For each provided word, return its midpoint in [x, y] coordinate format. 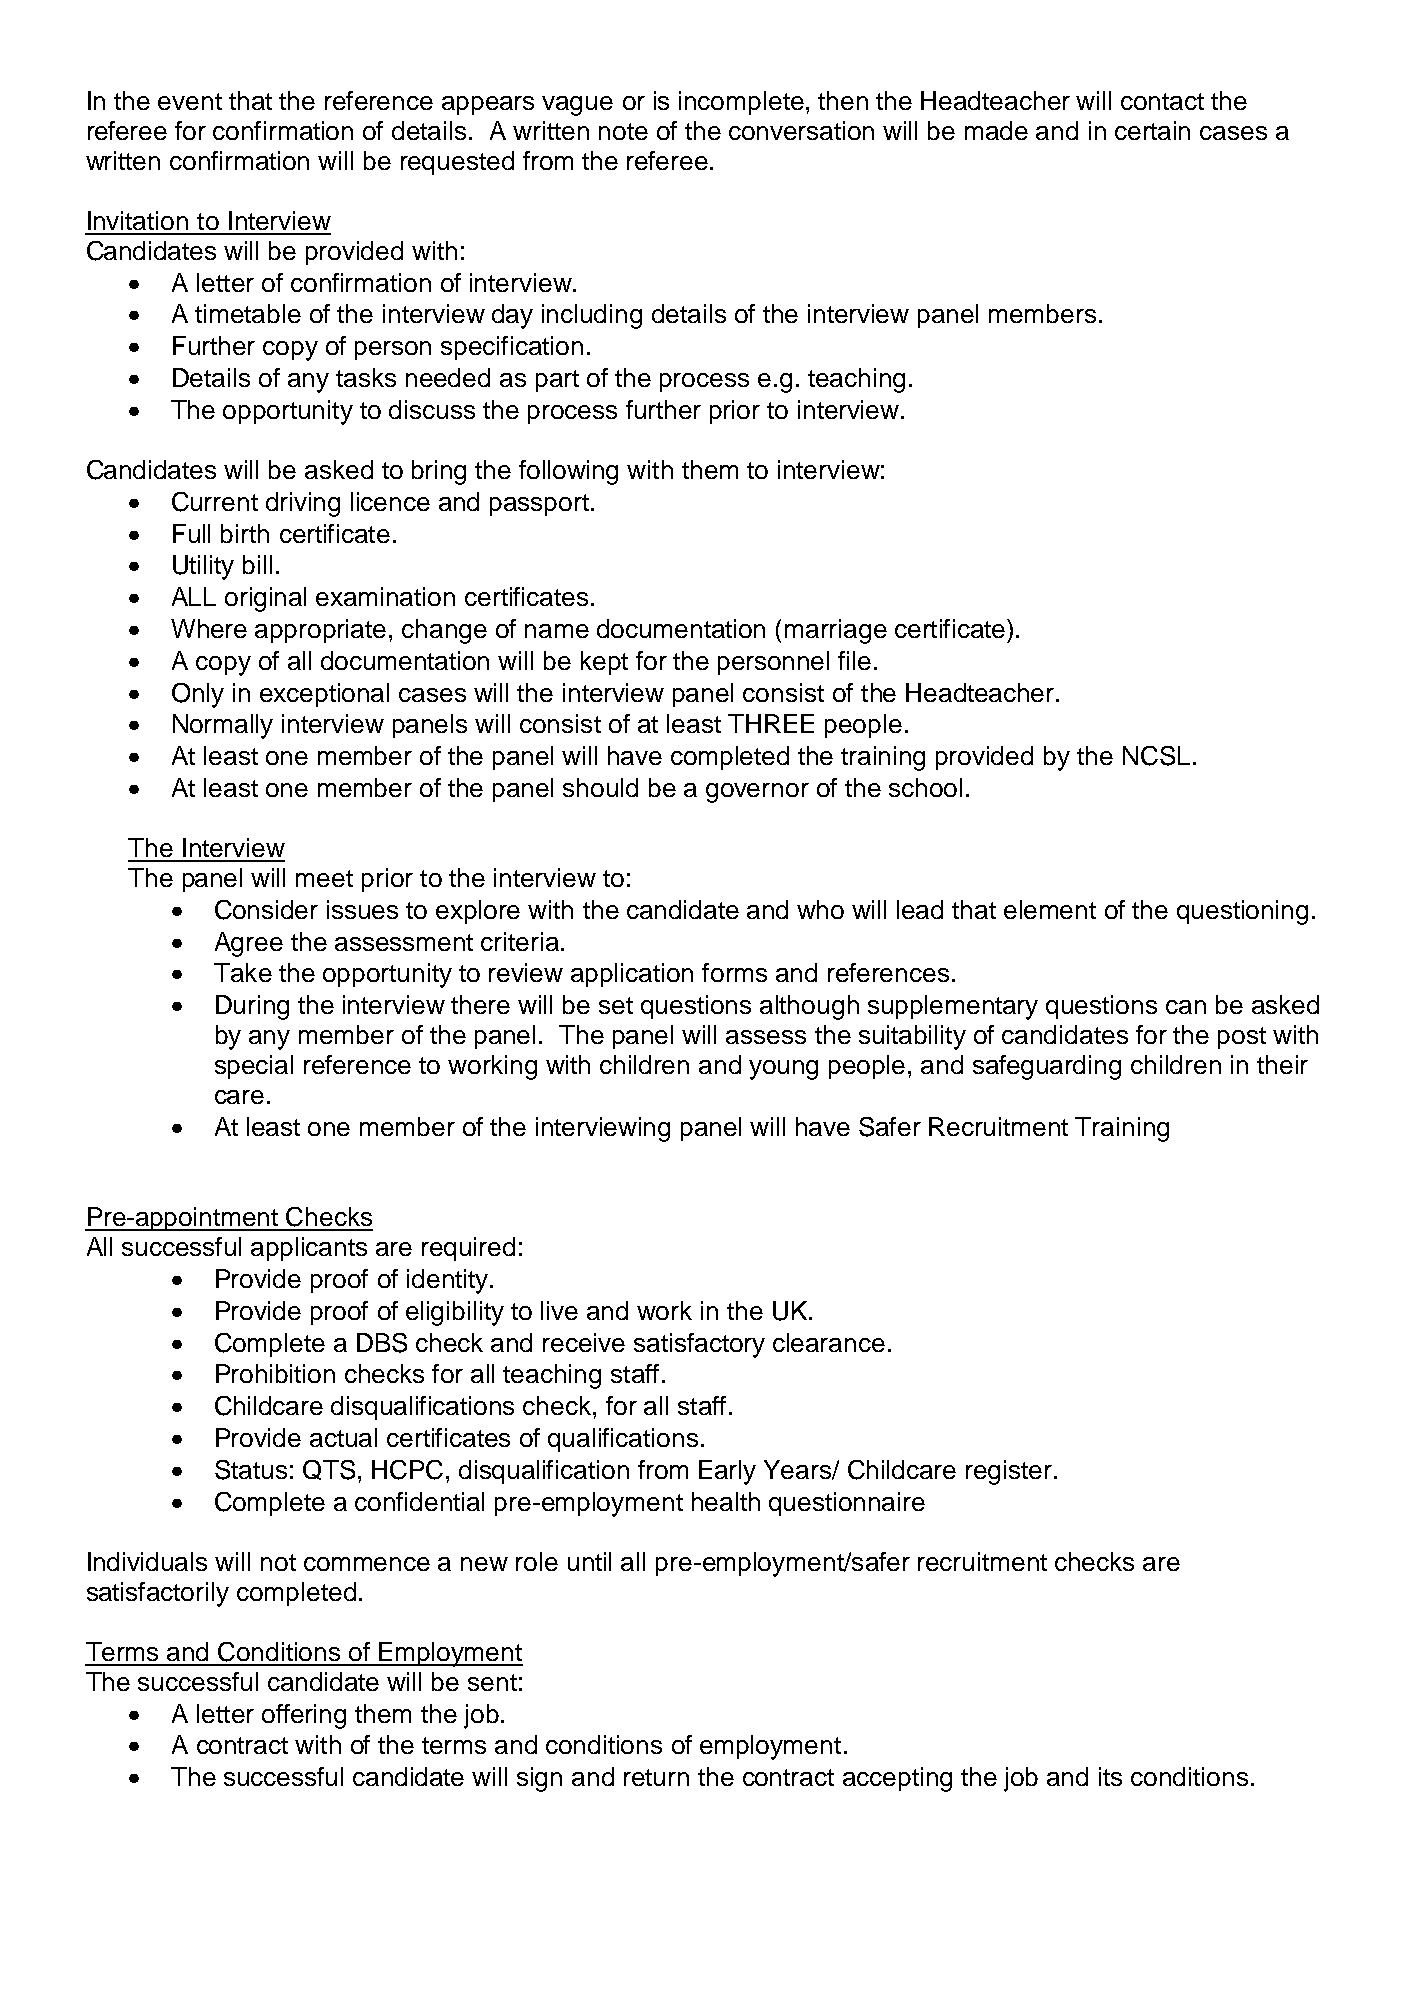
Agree [249, 944]
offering [304, 1716]
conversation [801, 130]
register [1009, 1472]
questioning [1242, 912]
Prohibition [275, 1373]
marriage [836, 631]
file [854, 660]
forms [734, 972]
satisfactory [699, 1345]
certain [1152, 130]
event [190, 101]
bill [257, 564]
